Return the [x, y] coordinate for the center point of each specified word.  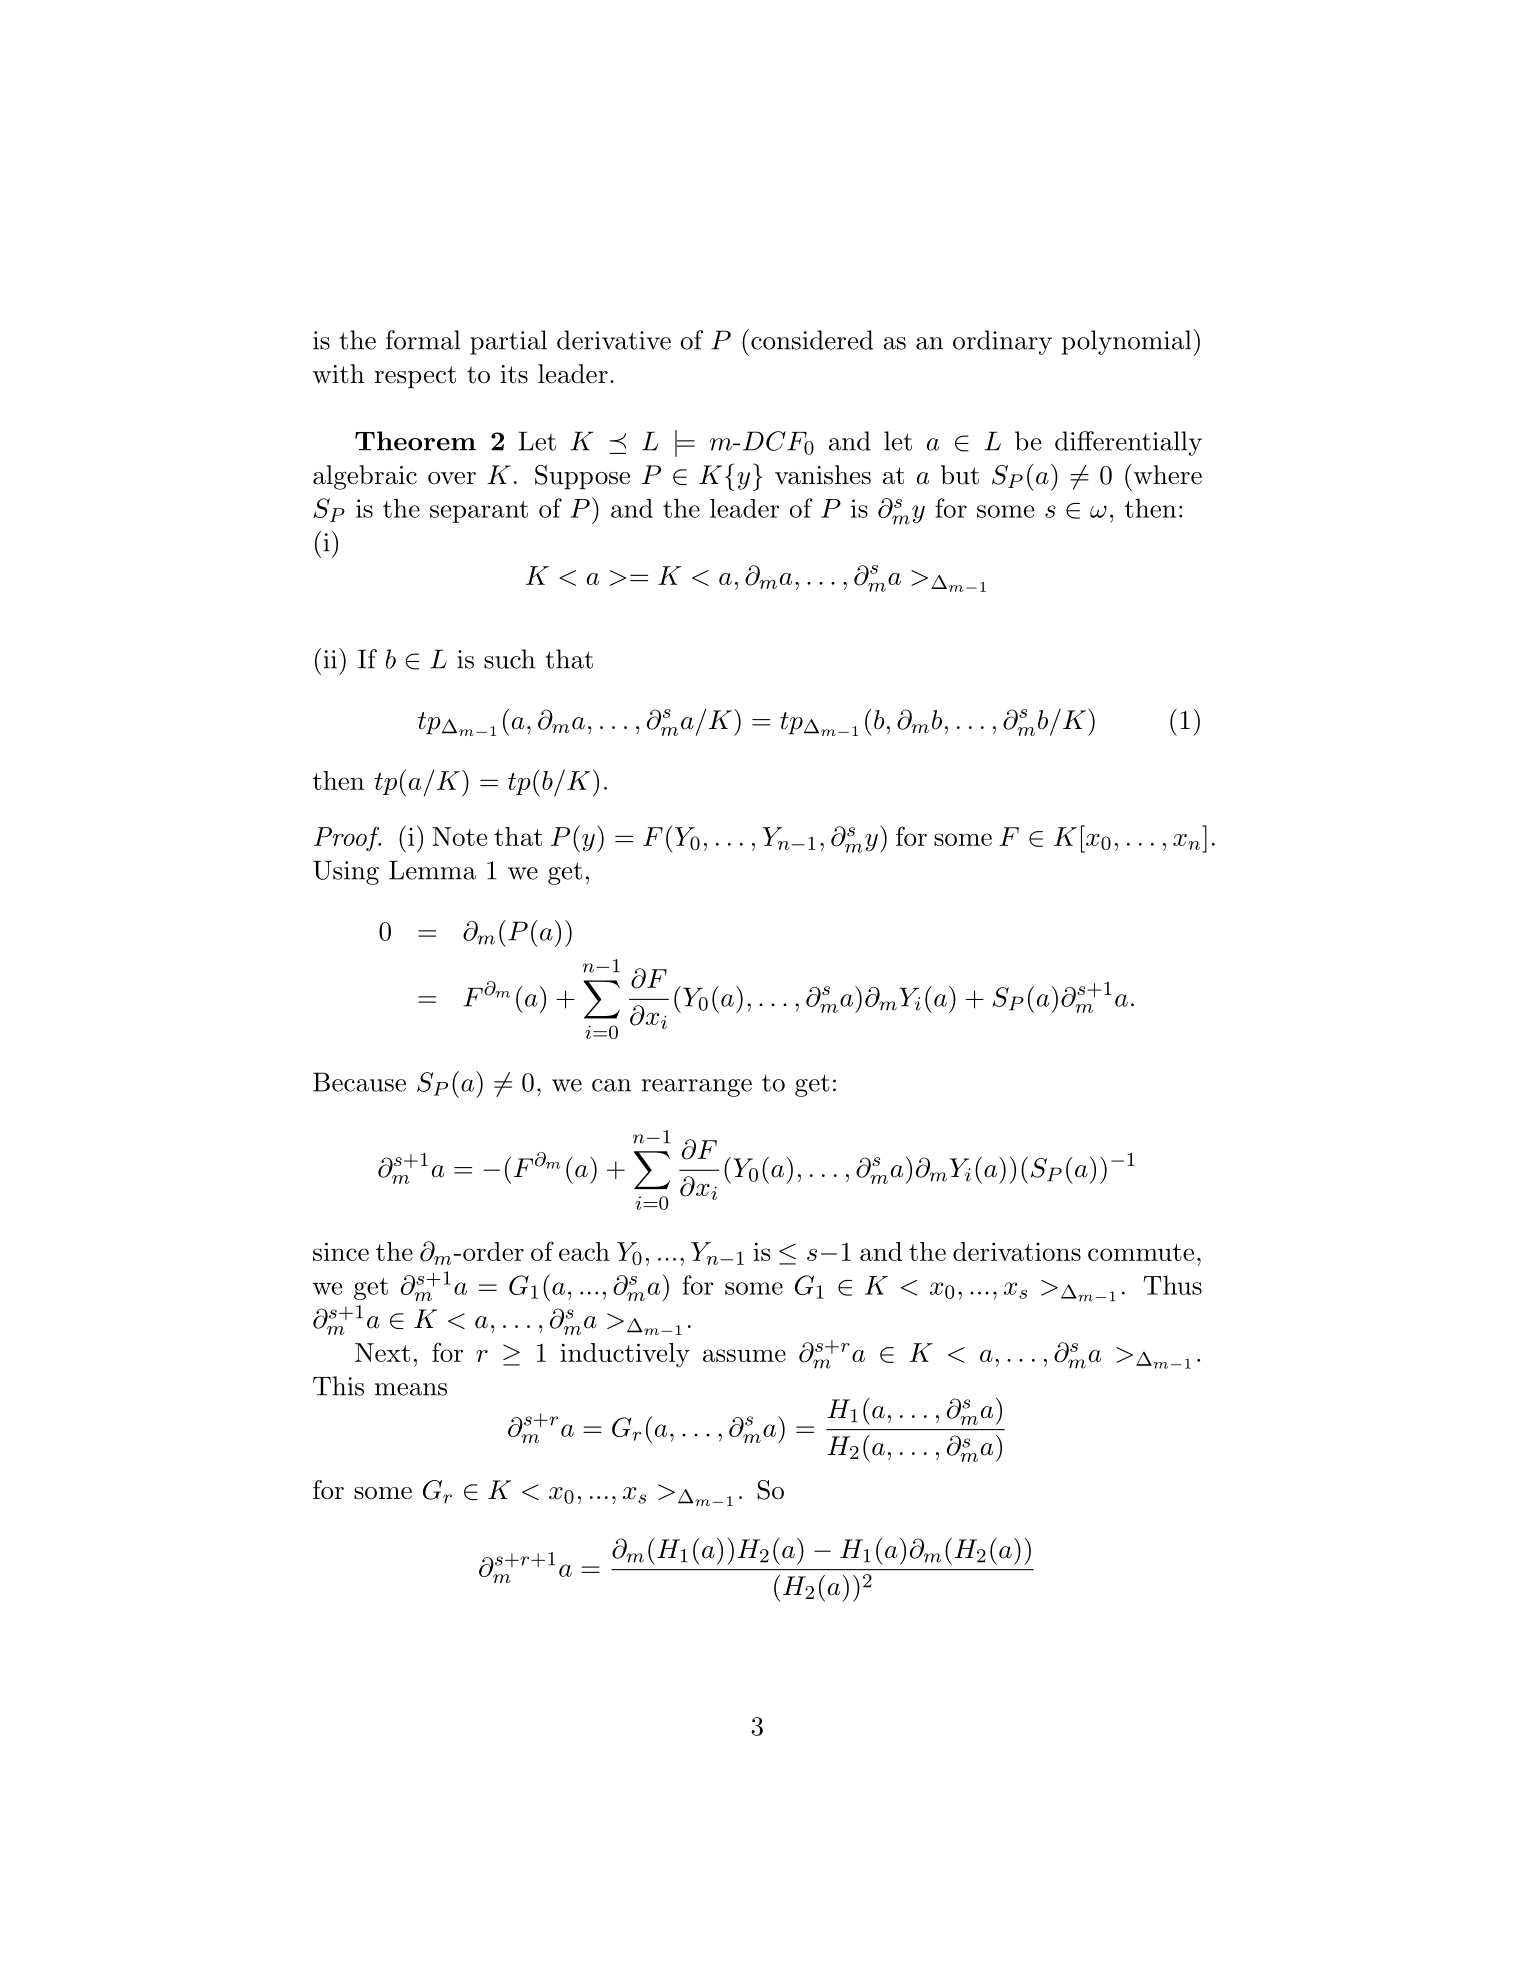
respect [415, 377]
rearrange [697, 1088]
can [611, 1085]
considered [812, 340]
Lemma [432, 870]
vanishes [823, 475]
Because [359, 1082]
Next [382, 1352]
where [1166, 474]
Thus [1172, 1285]
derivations [1017, 1251]
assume [744, 1355]
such [509, 659]
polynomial [1128, 342]
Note [459, 836]
